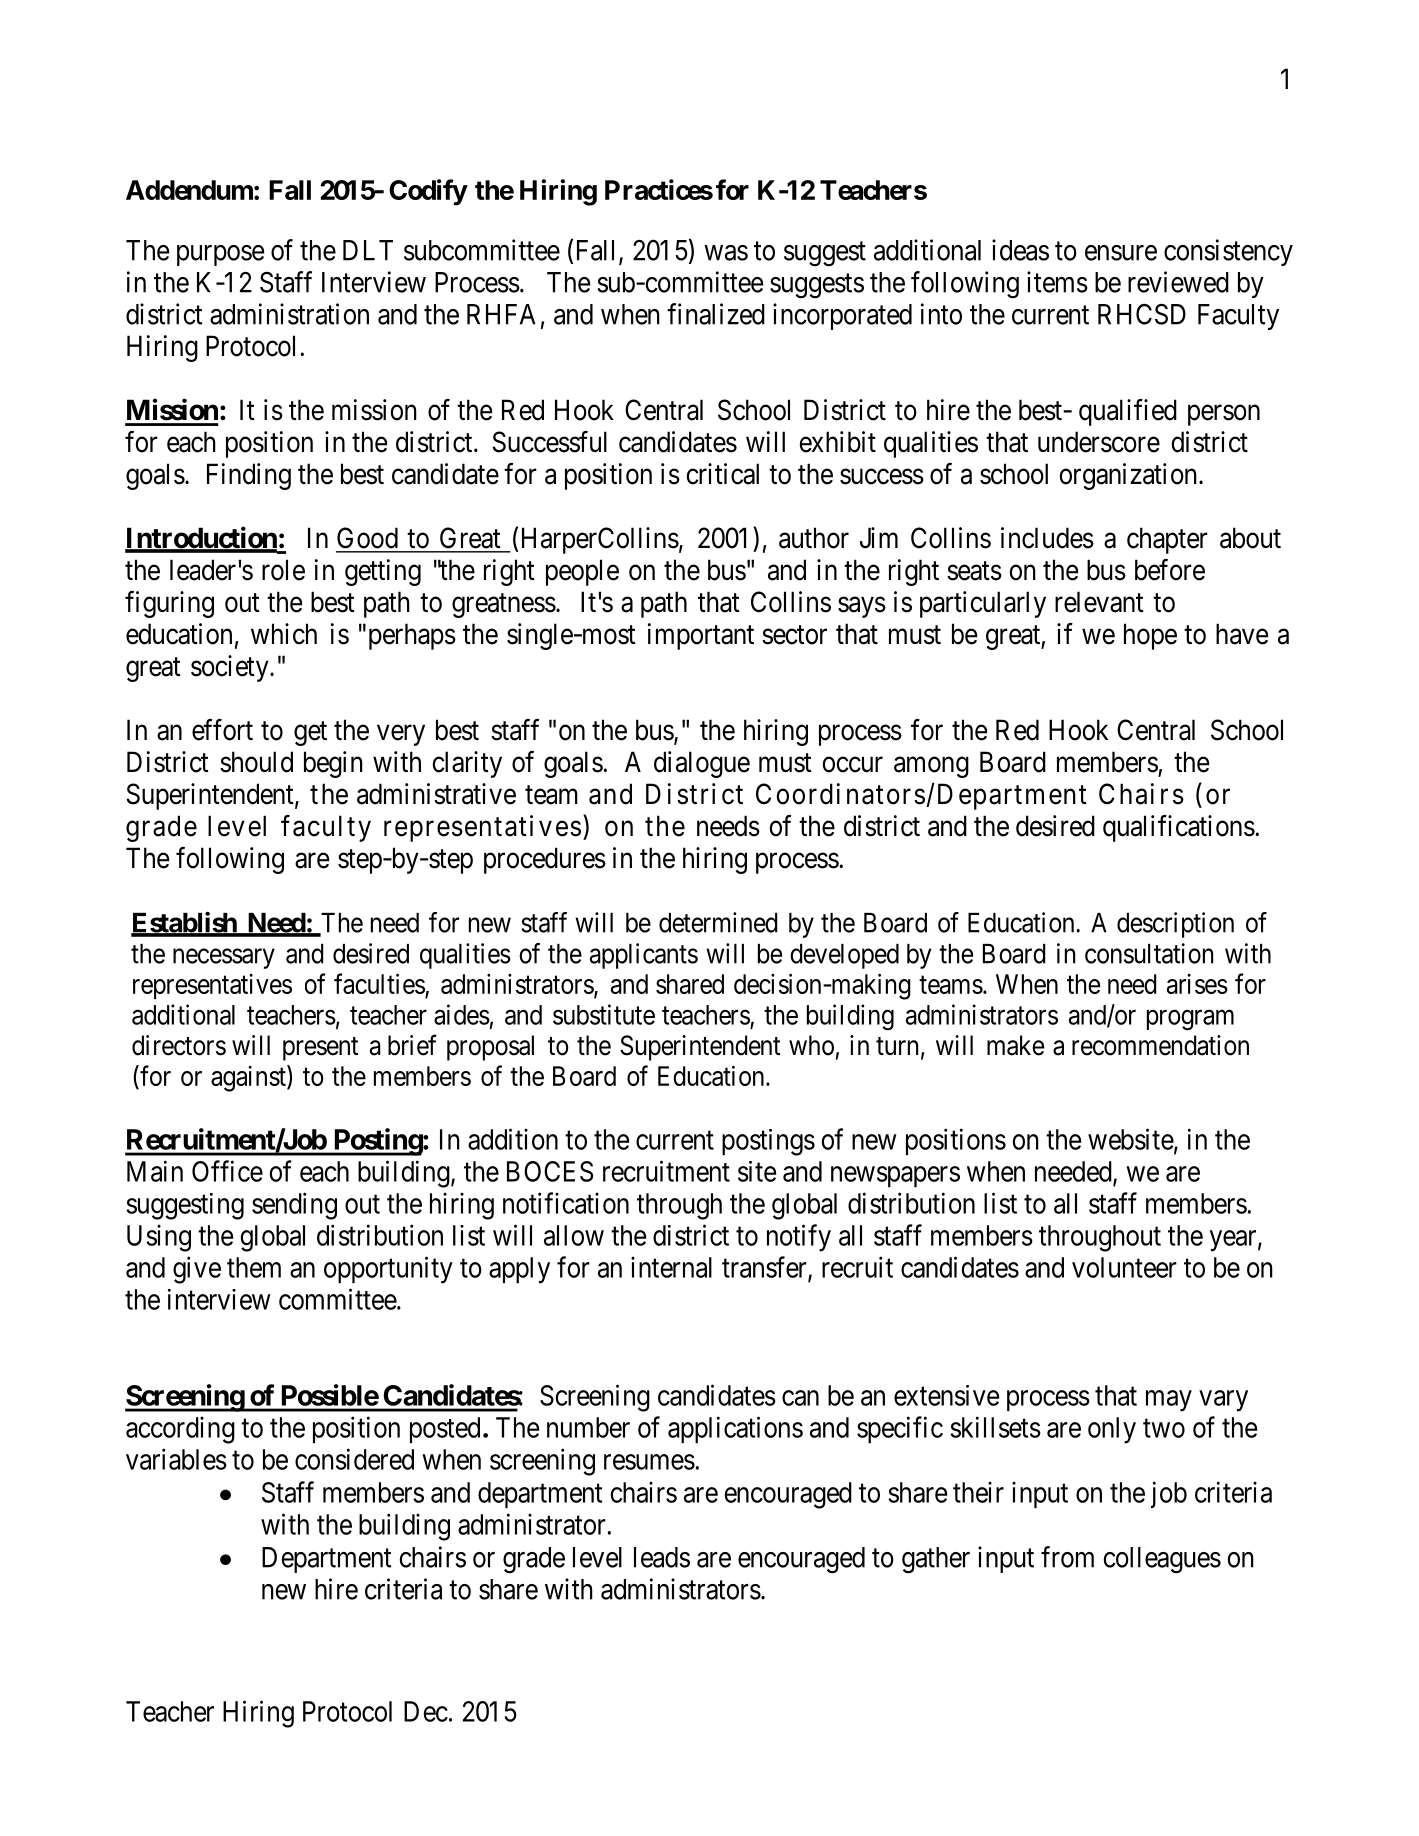  I want to click on administration, so click(289, 314).
